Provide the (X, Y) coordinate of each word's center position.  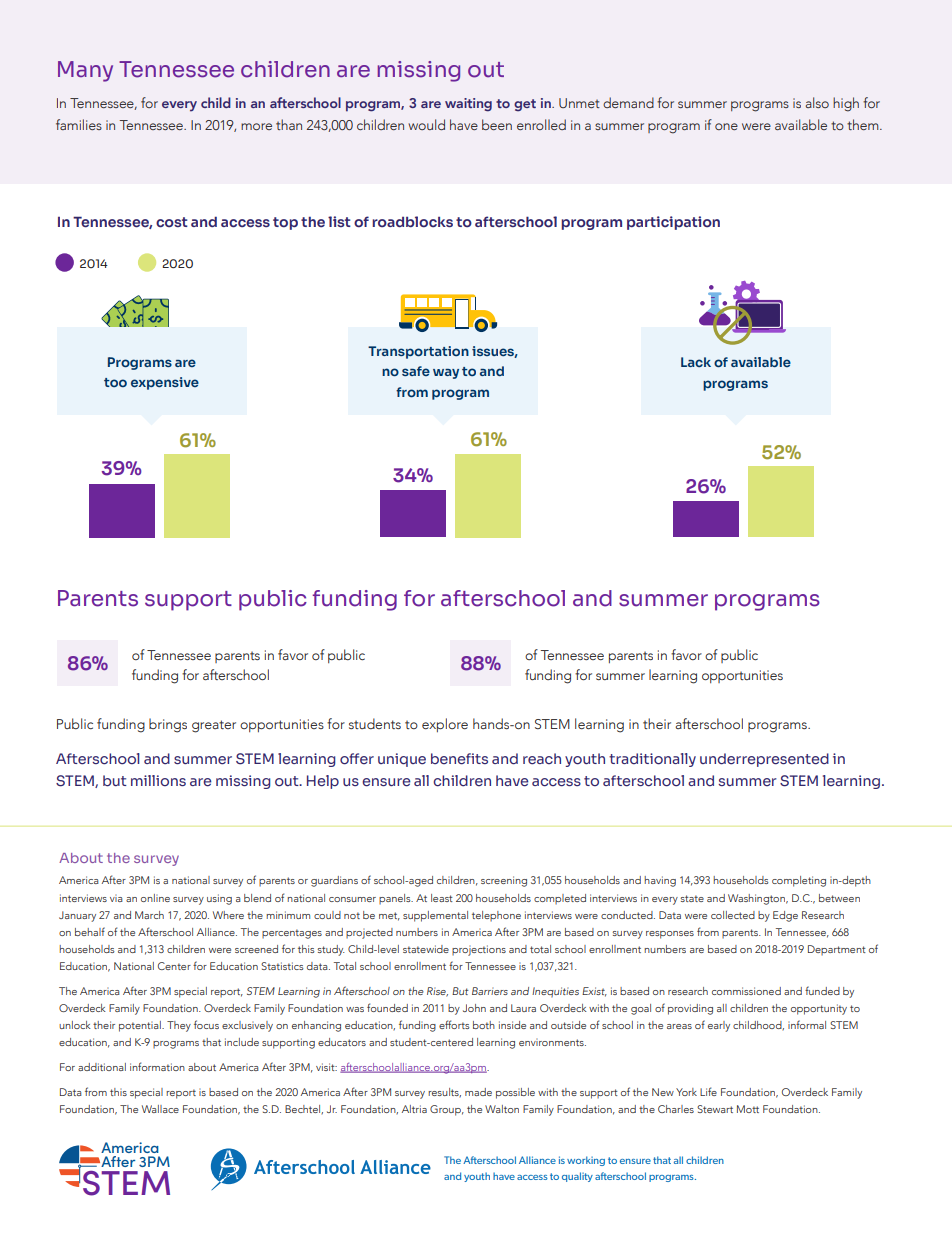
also (817, 102)
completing (799, 881)
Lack (696, 362)
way (446, 374)
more (256, 126)
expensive (165, 383)
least (442, 898)
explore (445, 725)
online (155, 898)
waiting (468, 105)
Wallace (160, 1109)
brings (168, 725)
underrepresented (764, 760)
